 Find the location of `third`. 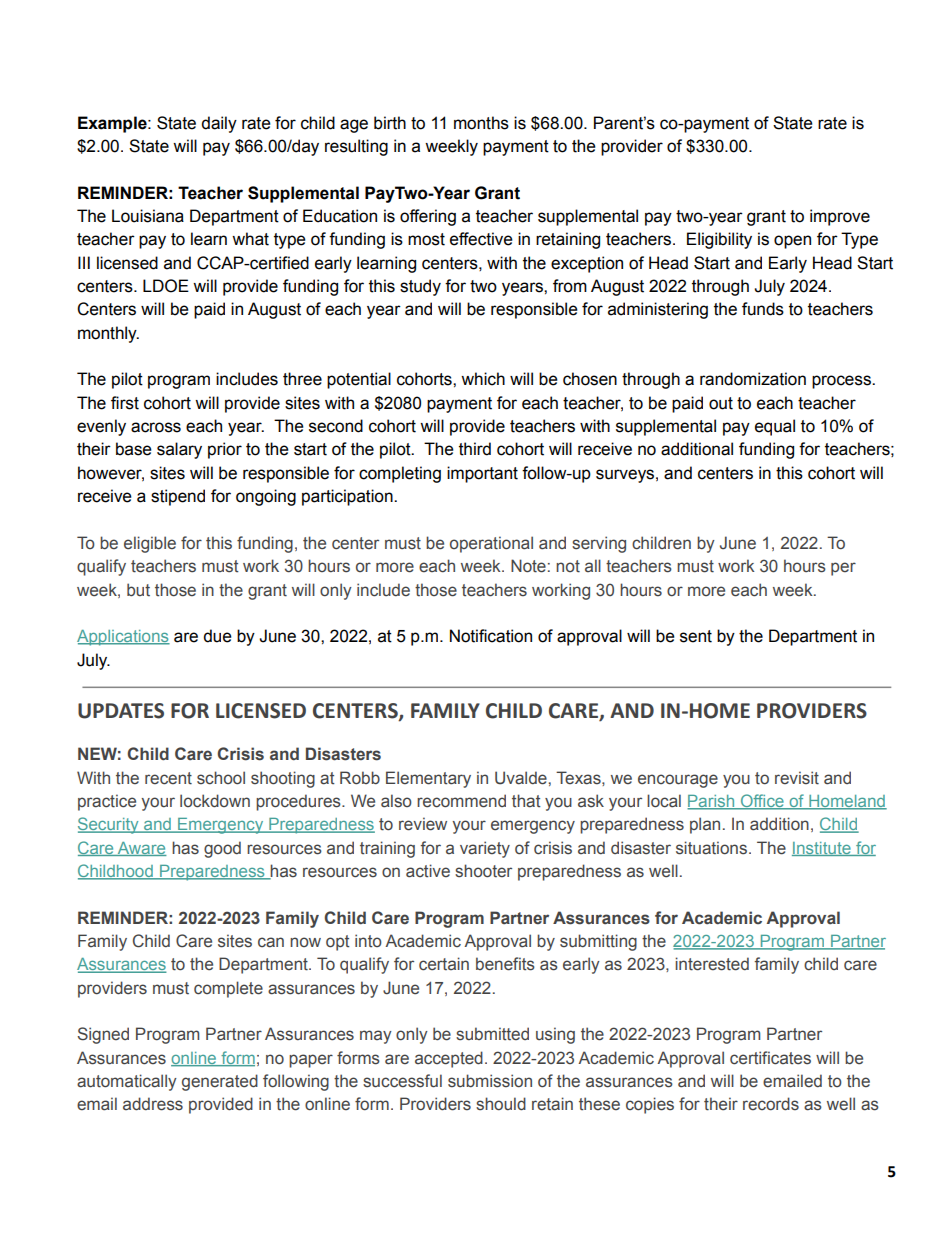

third is located at coordinates (475, 449).
